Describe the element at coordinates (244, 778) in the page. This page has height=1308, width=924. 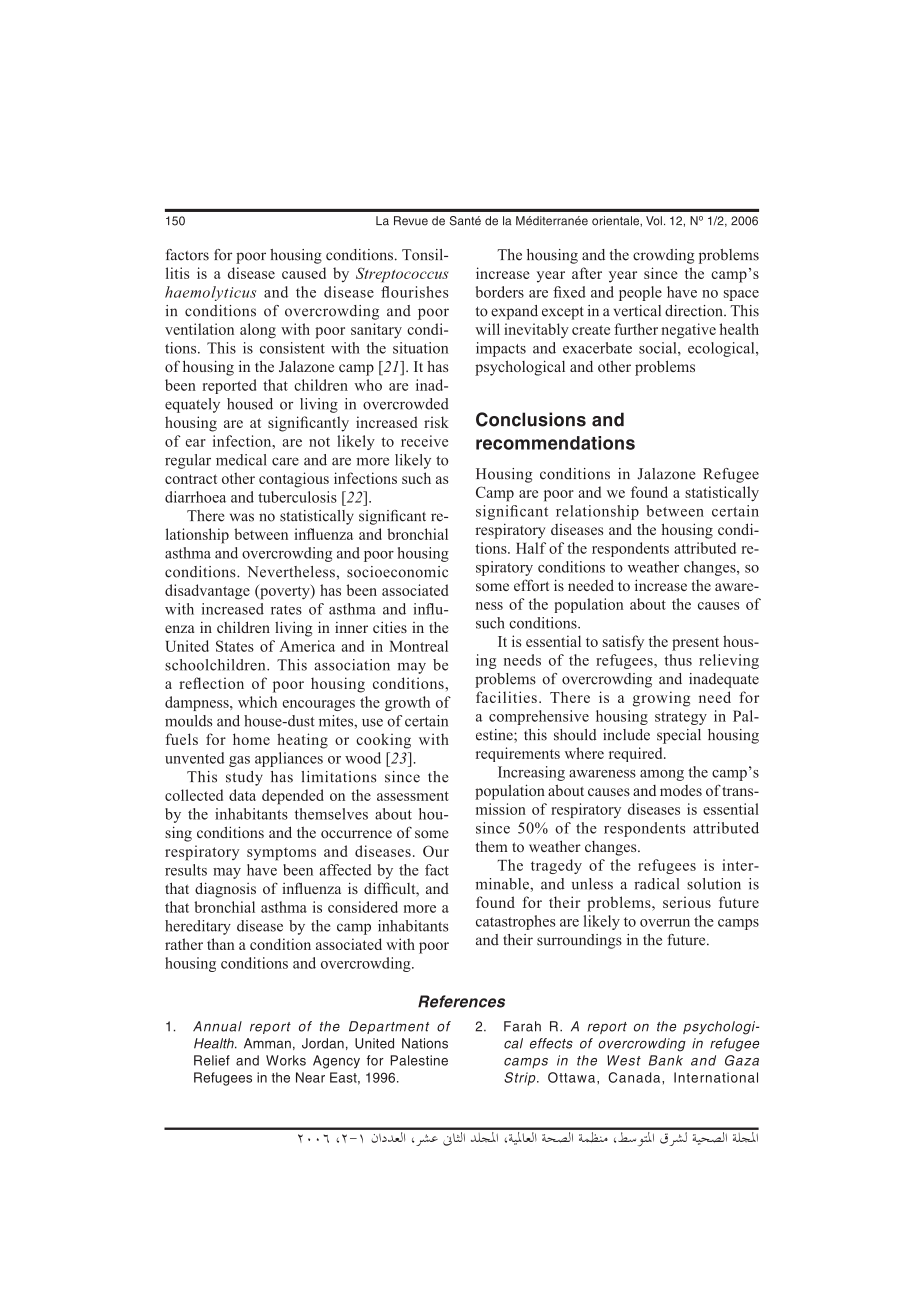
I see `study` at that location.
